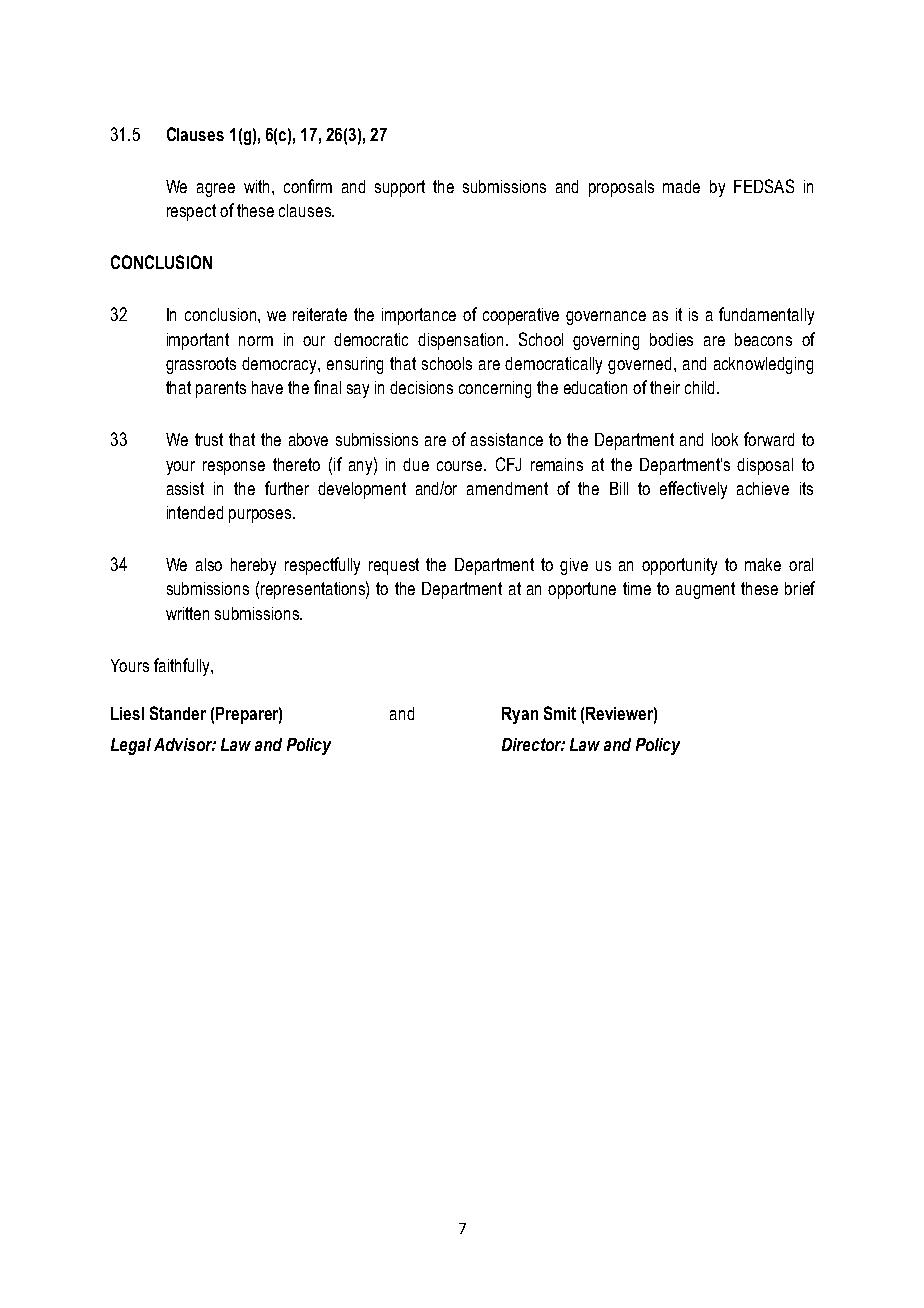 The image size is (924, 1308). What do you see at coordinates (400, 188) in the page?
I see `support` at bounding box center [400, 188].
